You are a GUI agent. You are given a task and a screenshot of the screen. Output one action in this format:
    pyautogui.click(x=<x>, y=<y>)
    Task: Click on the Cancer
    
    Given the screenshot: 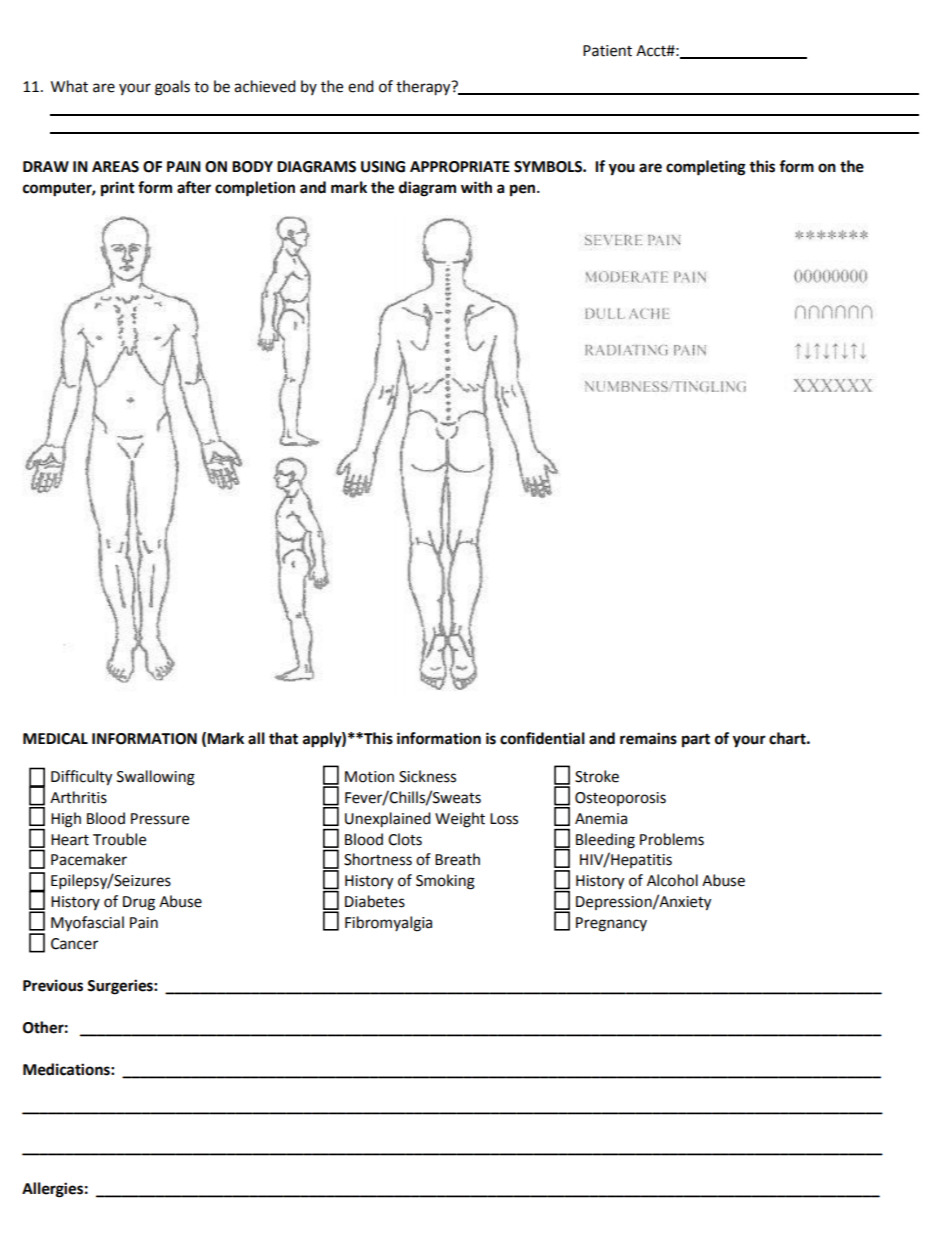 What is the action you would take?
    pyautogui.click(x=74, y=944)
